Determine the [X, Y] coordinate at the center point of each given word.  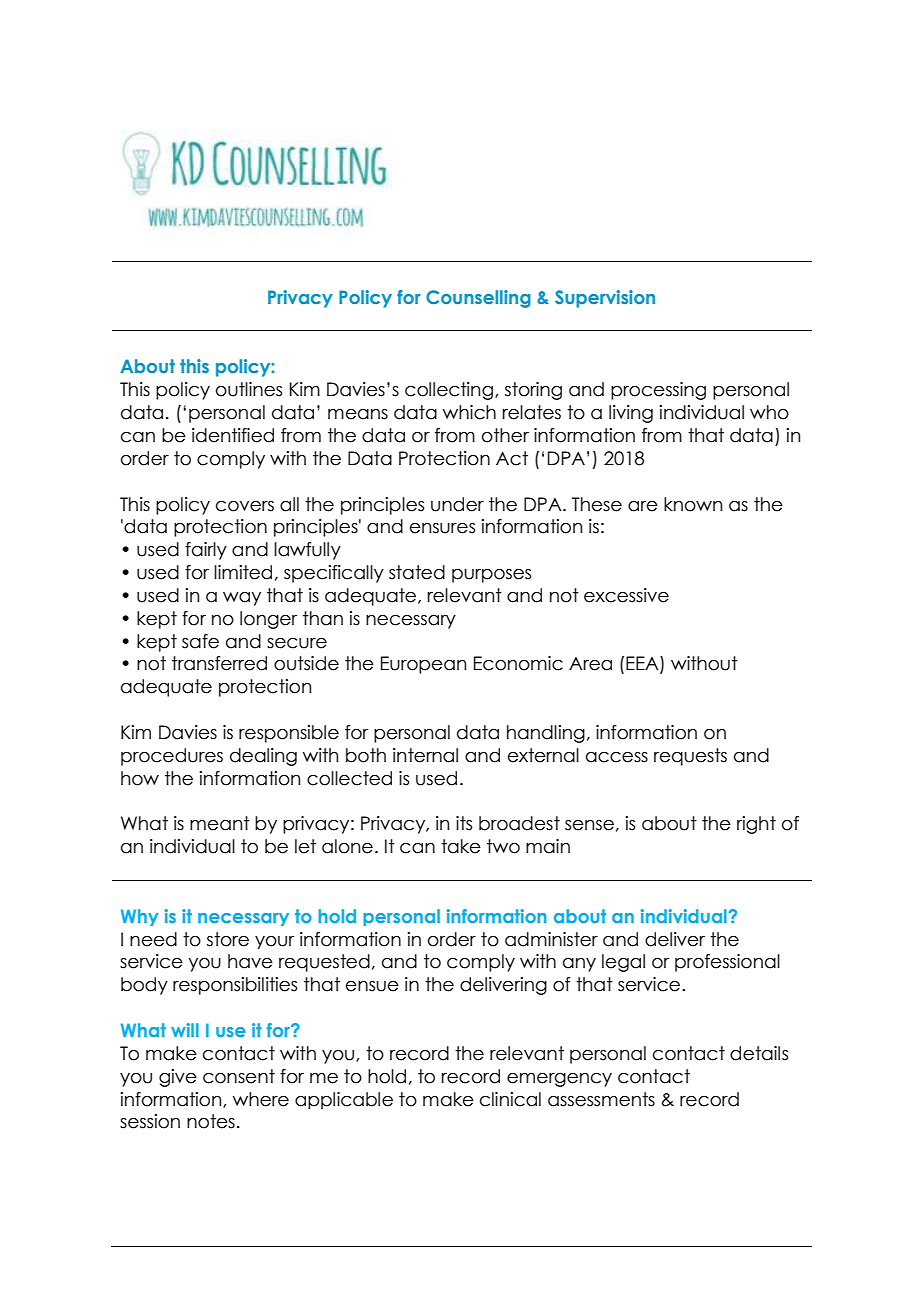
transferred [219, 663]
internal [425, 755]
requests [690, 757]
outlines [249, 389]
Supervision [605, 299]
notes [211, 1121]
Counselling [478, 299]
